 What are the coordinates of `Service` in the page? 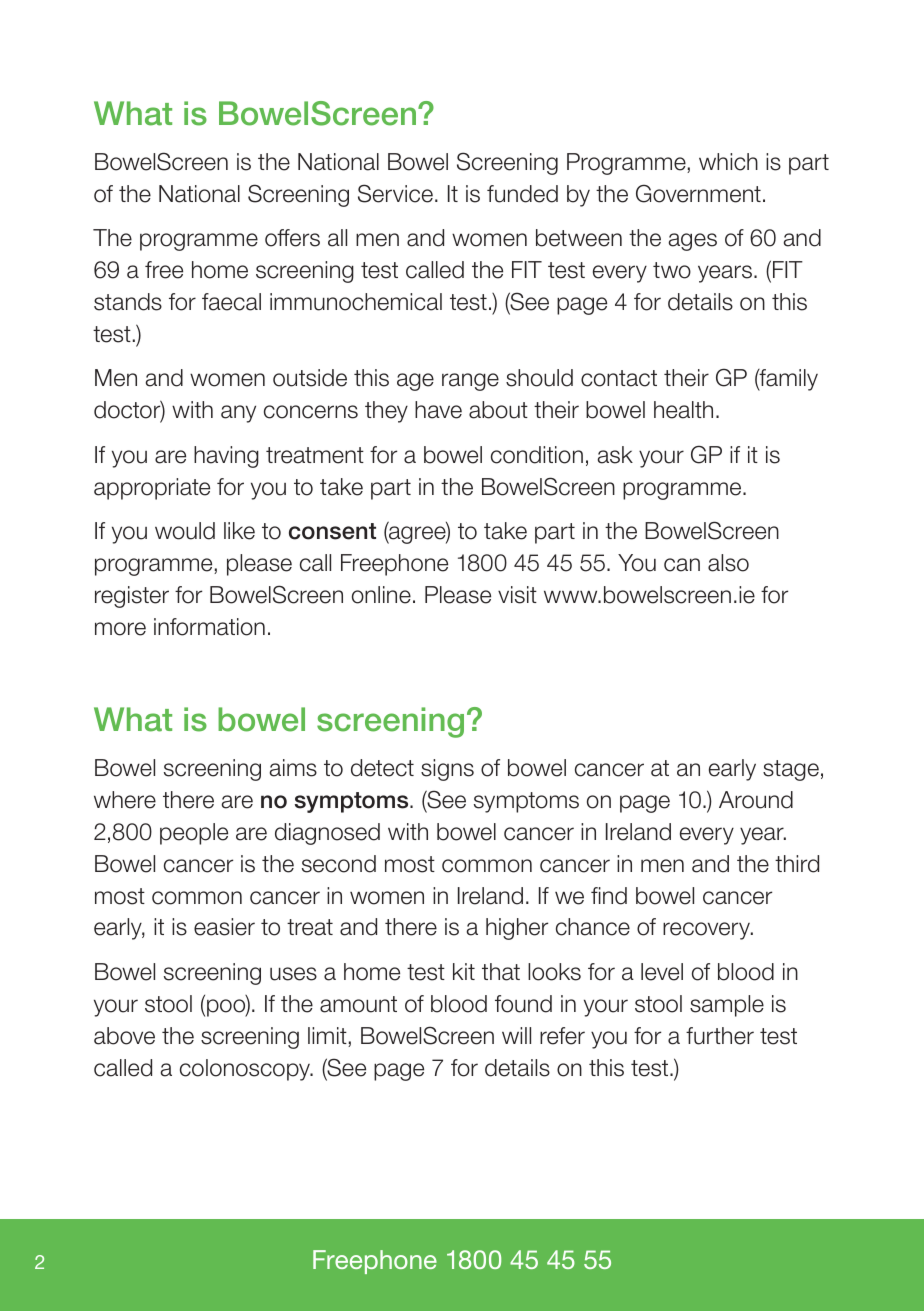 It's located at (395, 193).
